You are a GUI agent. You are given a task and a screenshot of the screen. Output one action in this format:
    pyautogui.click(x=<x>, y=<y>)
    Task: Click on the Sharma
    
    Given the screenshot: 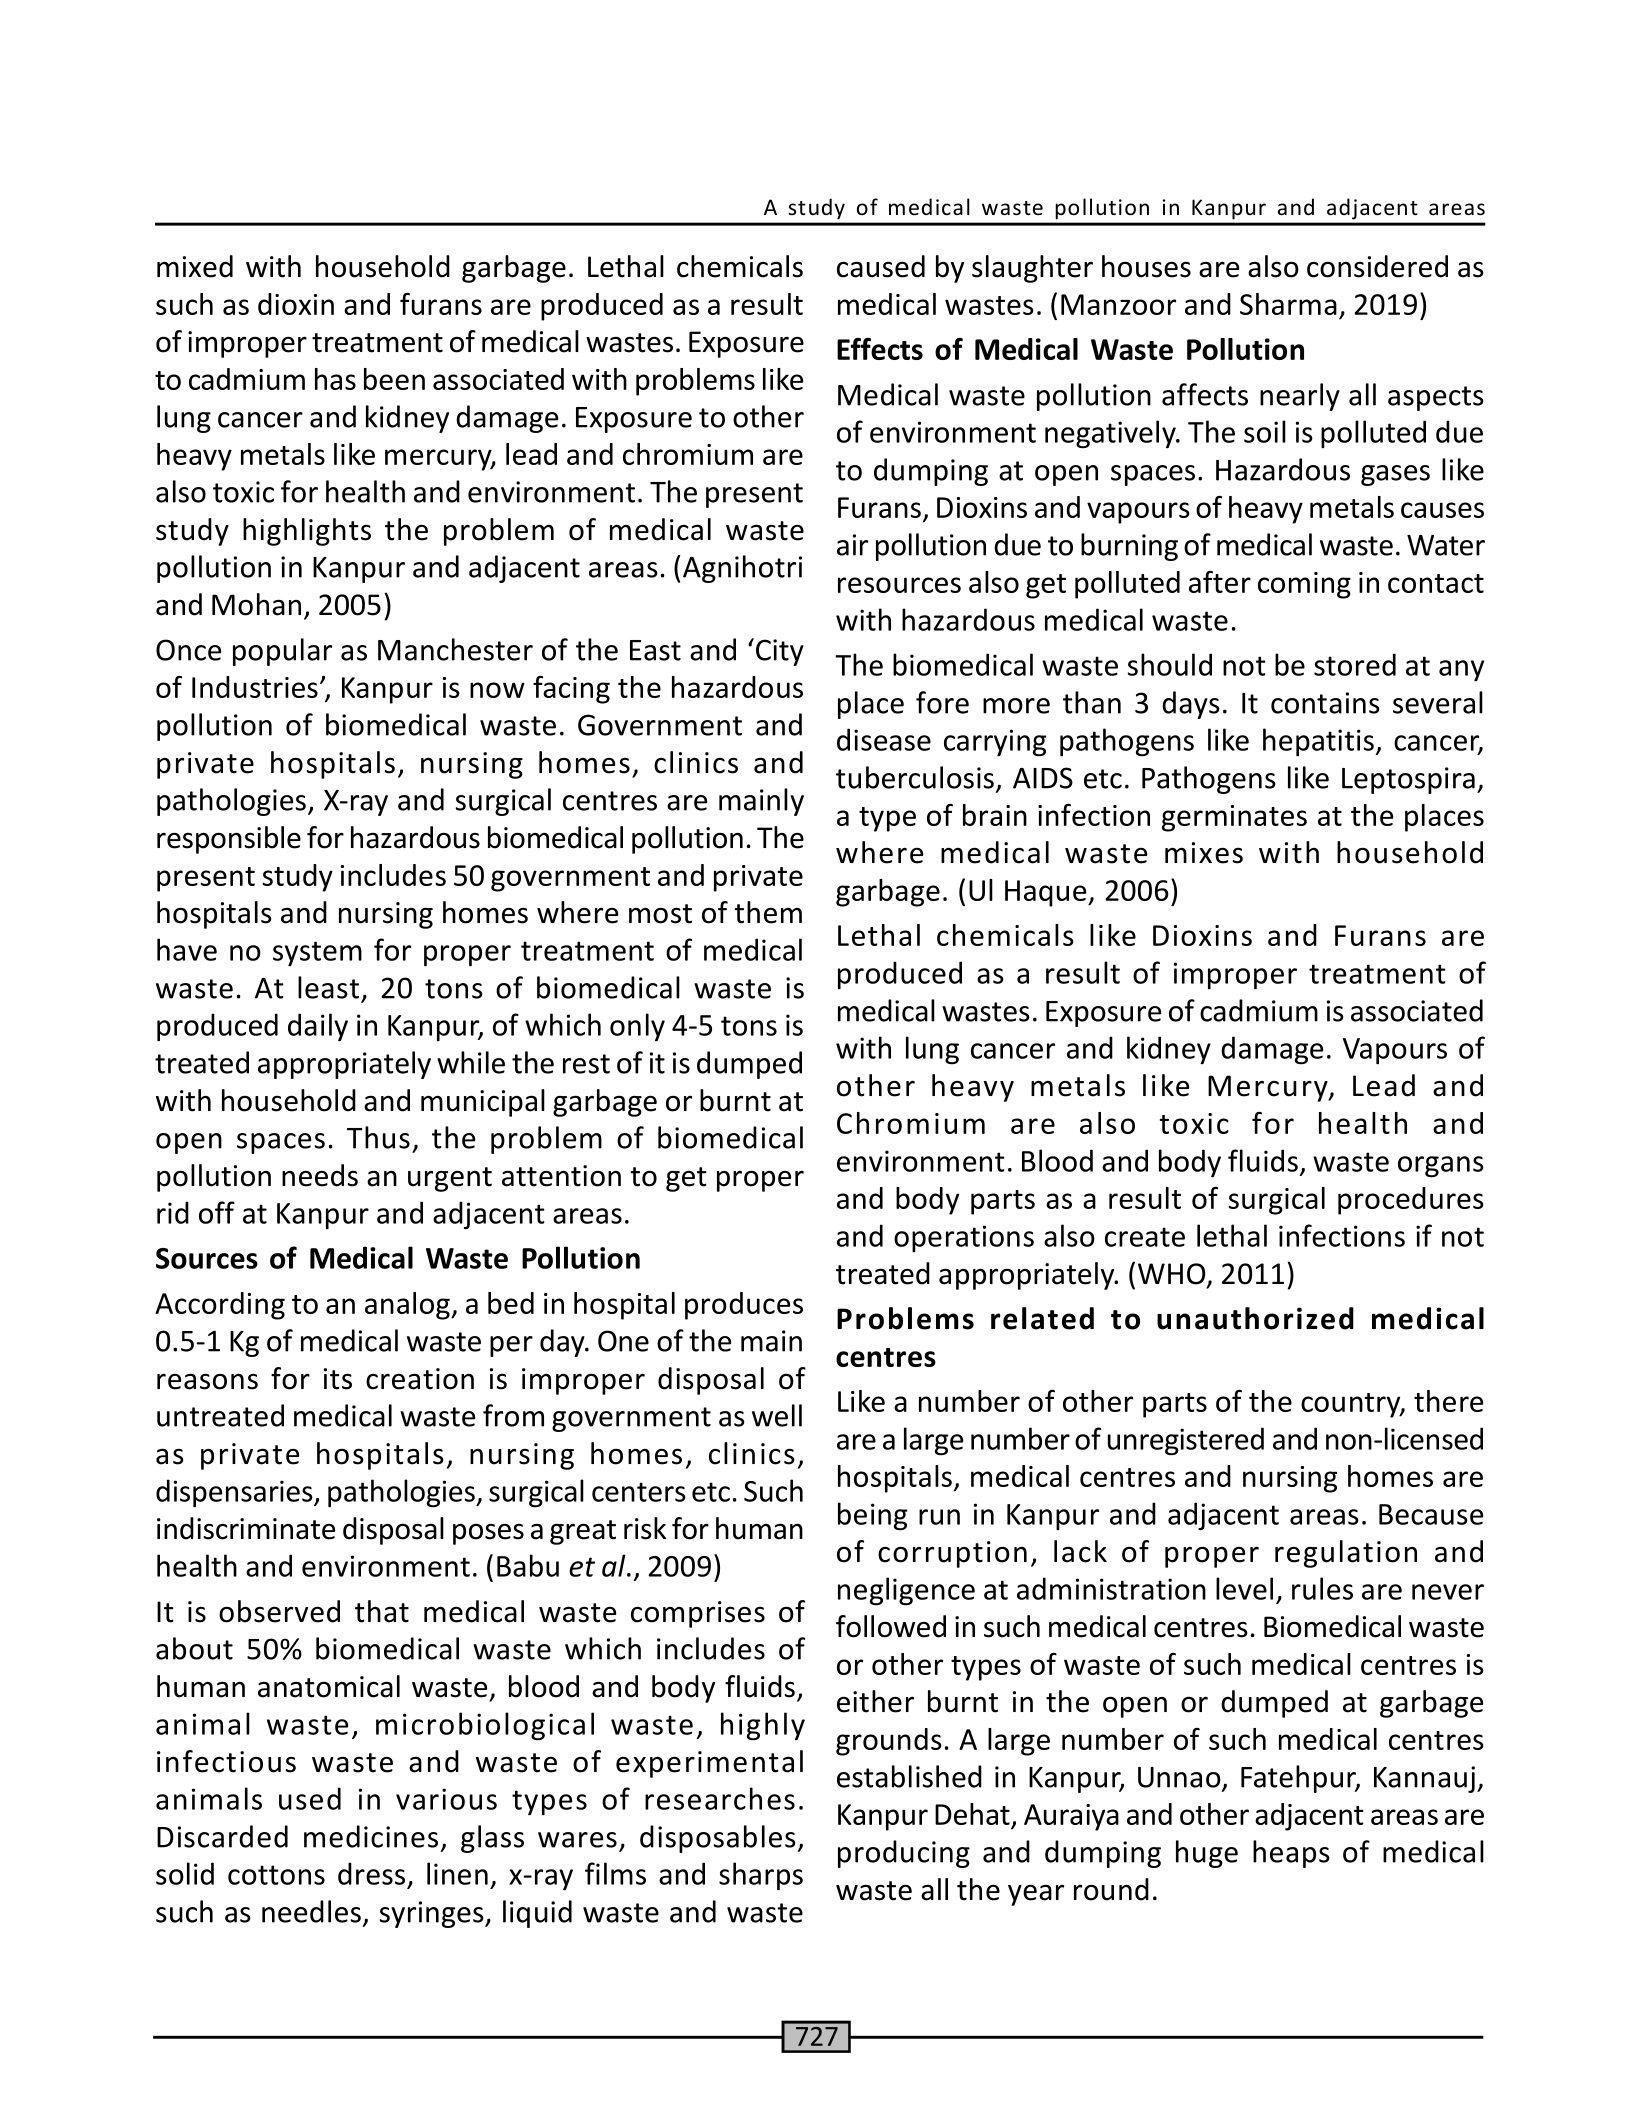 What is the action you would take?
    pyautogui.click(x=1288, y=304)
